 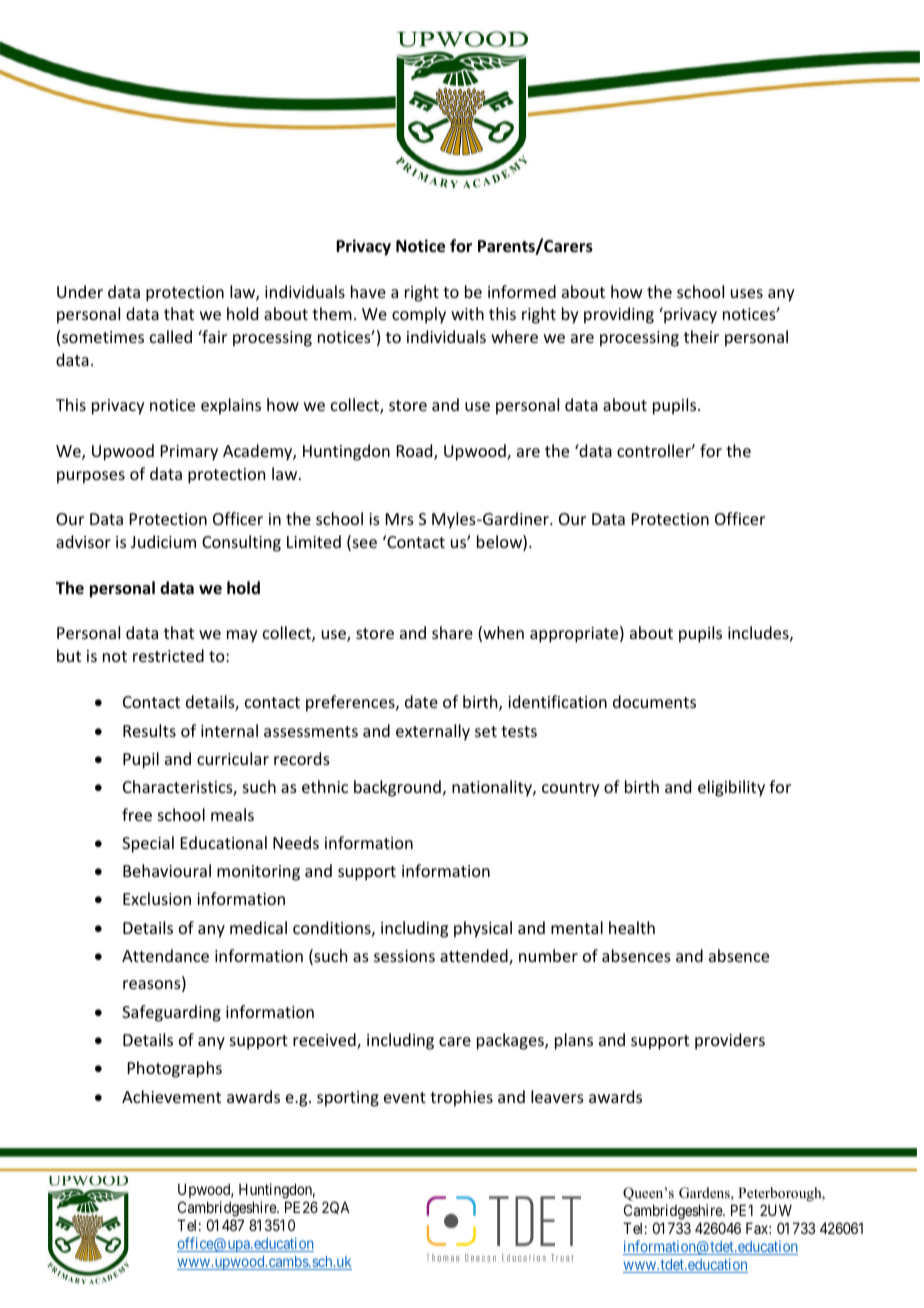 What do you see at coordinates (171, 336) in the page?
I see `called` at bounding box center [171, 336].
